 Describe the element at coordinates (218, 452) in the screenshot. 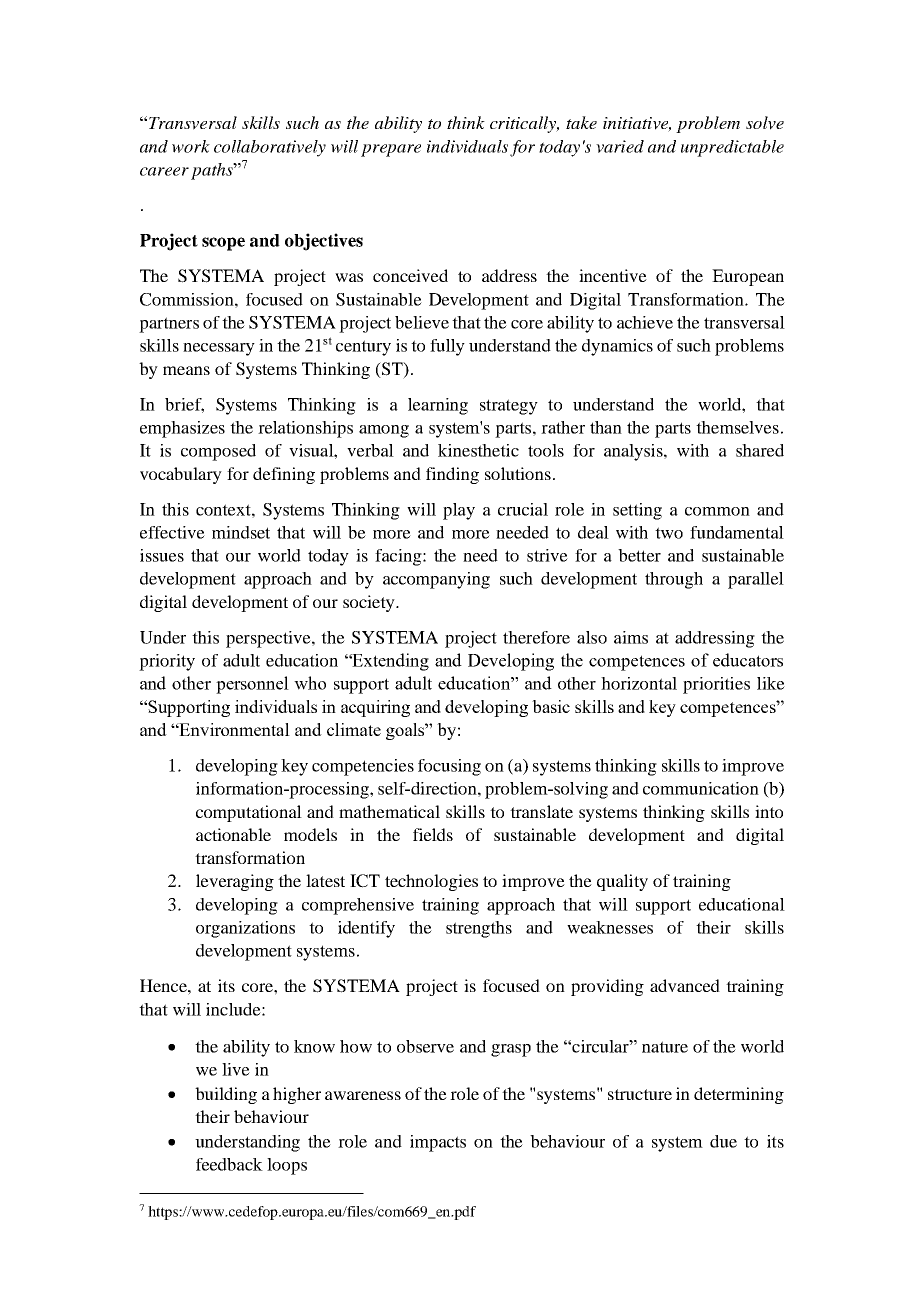

I see `composed` at that location.
